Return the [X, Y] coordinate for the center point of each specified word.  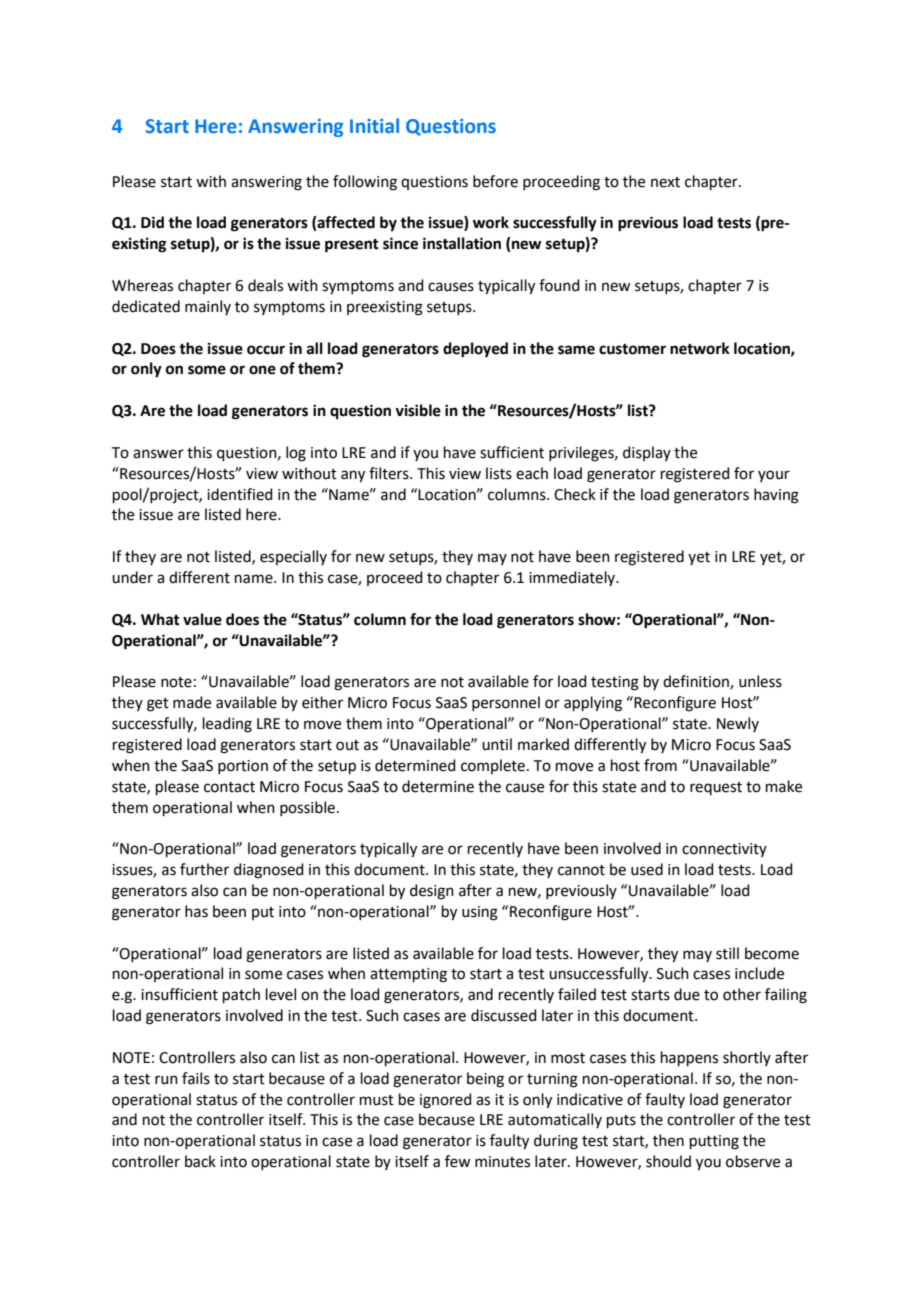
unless [760, 681]
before [495, 181]
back [200, 1161]
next [665, 182]
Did [152, 222]
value [202, 619]
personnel [506, 703]
